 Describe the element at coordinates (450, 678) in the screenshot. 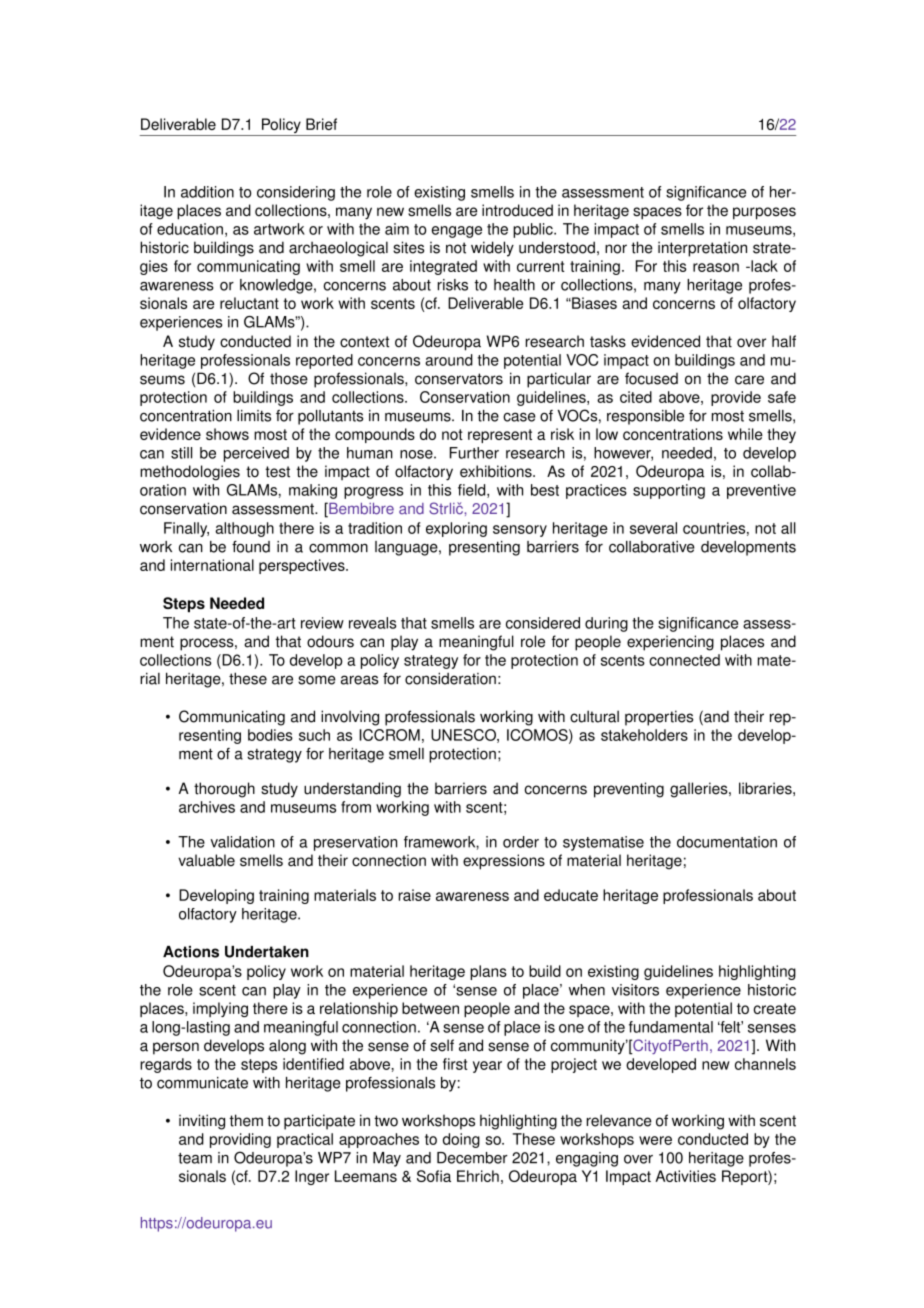

I see `consideration` at that location.
